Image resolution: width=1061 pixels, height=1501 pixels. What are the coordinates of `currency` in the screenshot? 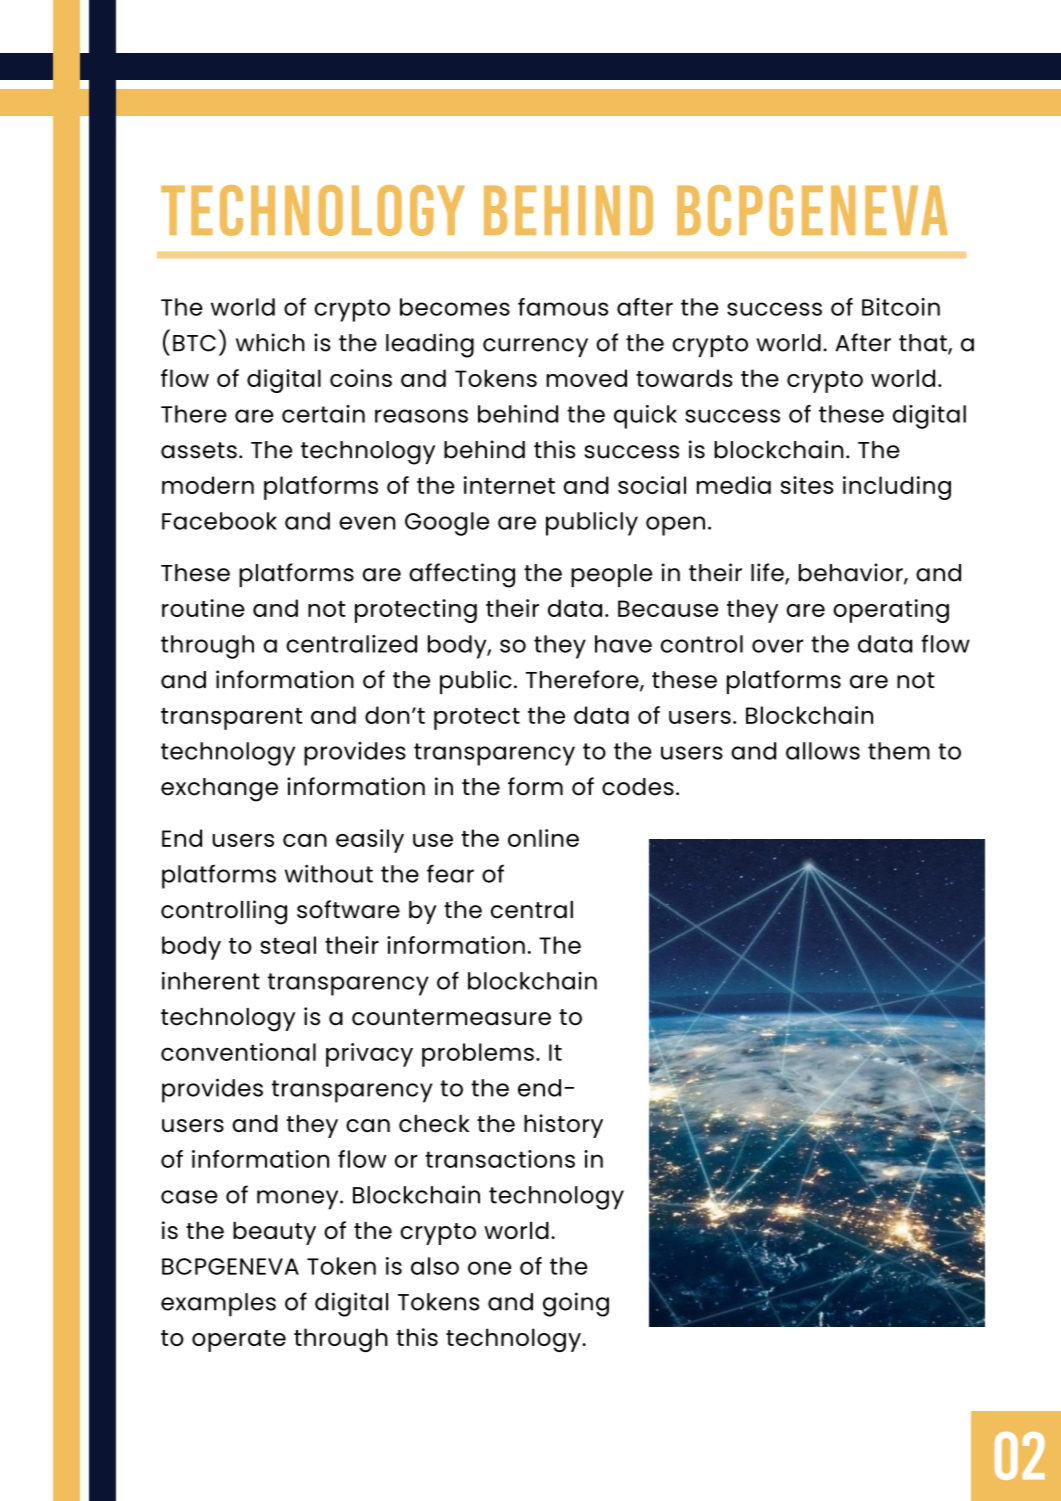 It's located at (535, 347).
